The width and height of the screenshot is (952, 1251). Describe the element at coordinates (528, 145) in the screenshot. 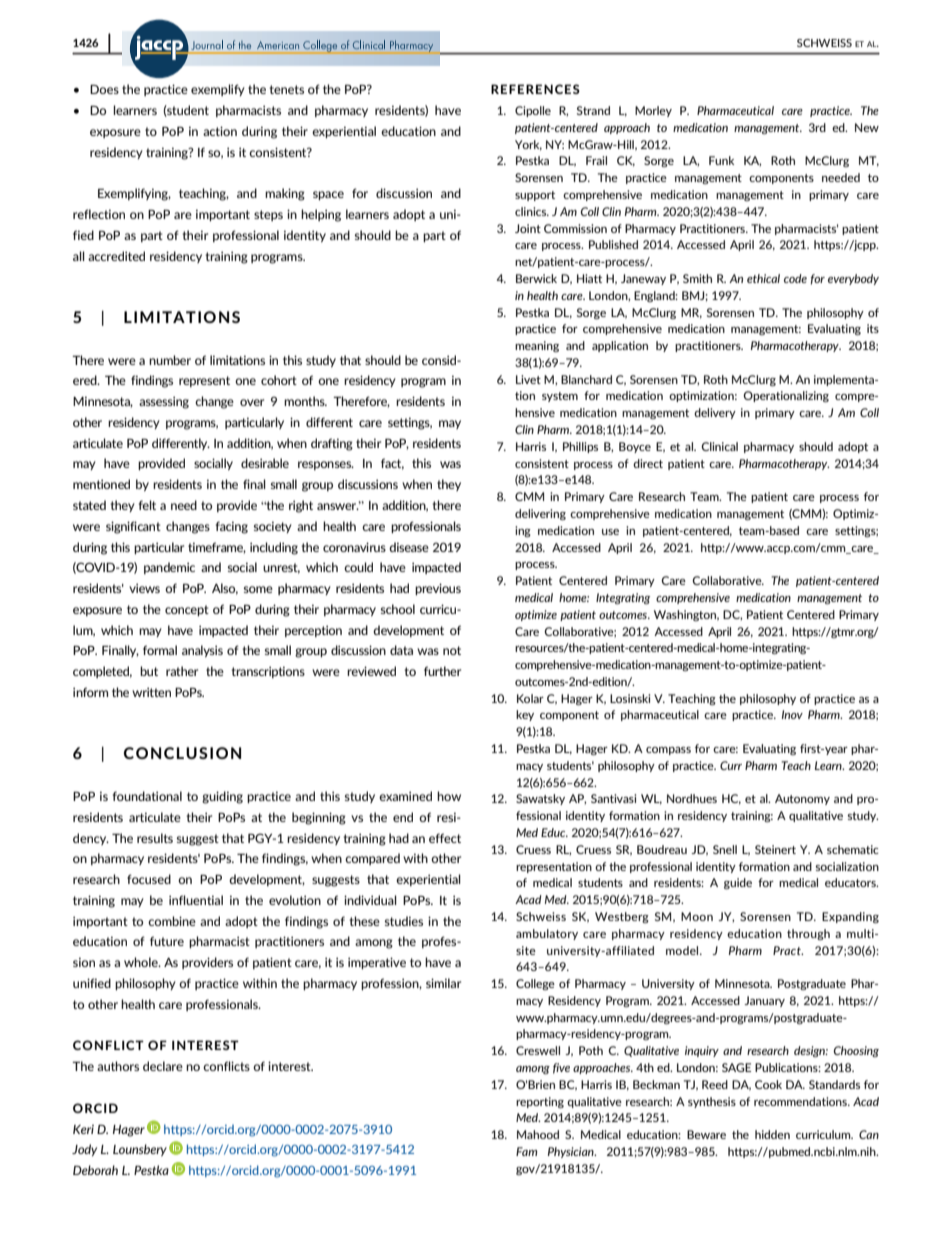

I see `York` at that location.
